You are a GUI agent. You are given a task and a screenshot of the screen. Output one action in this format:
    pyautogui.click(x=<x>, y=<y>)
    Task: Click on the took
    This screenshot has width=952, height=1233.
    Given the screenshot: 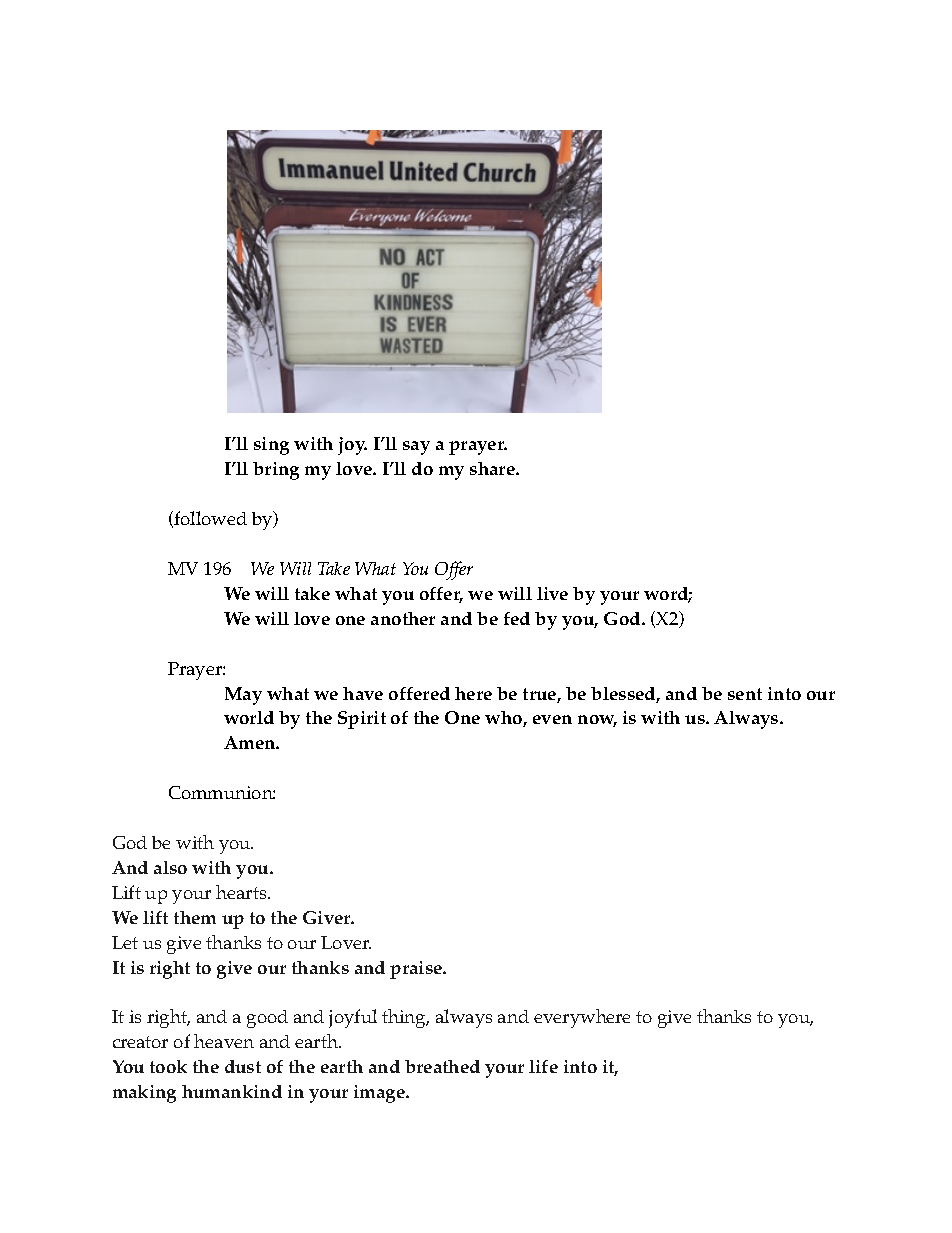 What is the action you would take?
    pyautogui.click(x=168, y=1066)
